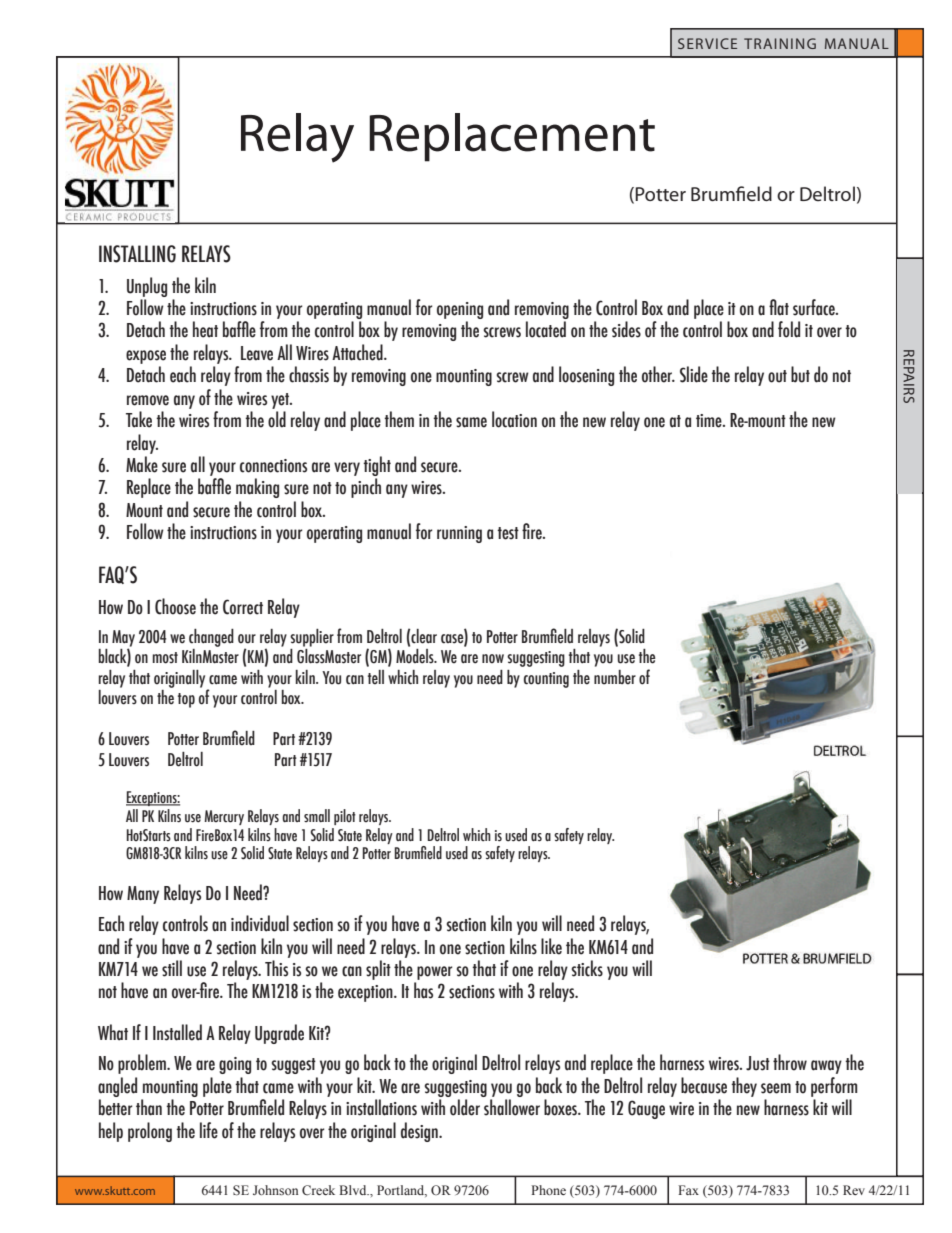  What do you see at coordinates (465, 1107) in the screenshot?
I see `older` at bounding box center [465, 1107].
